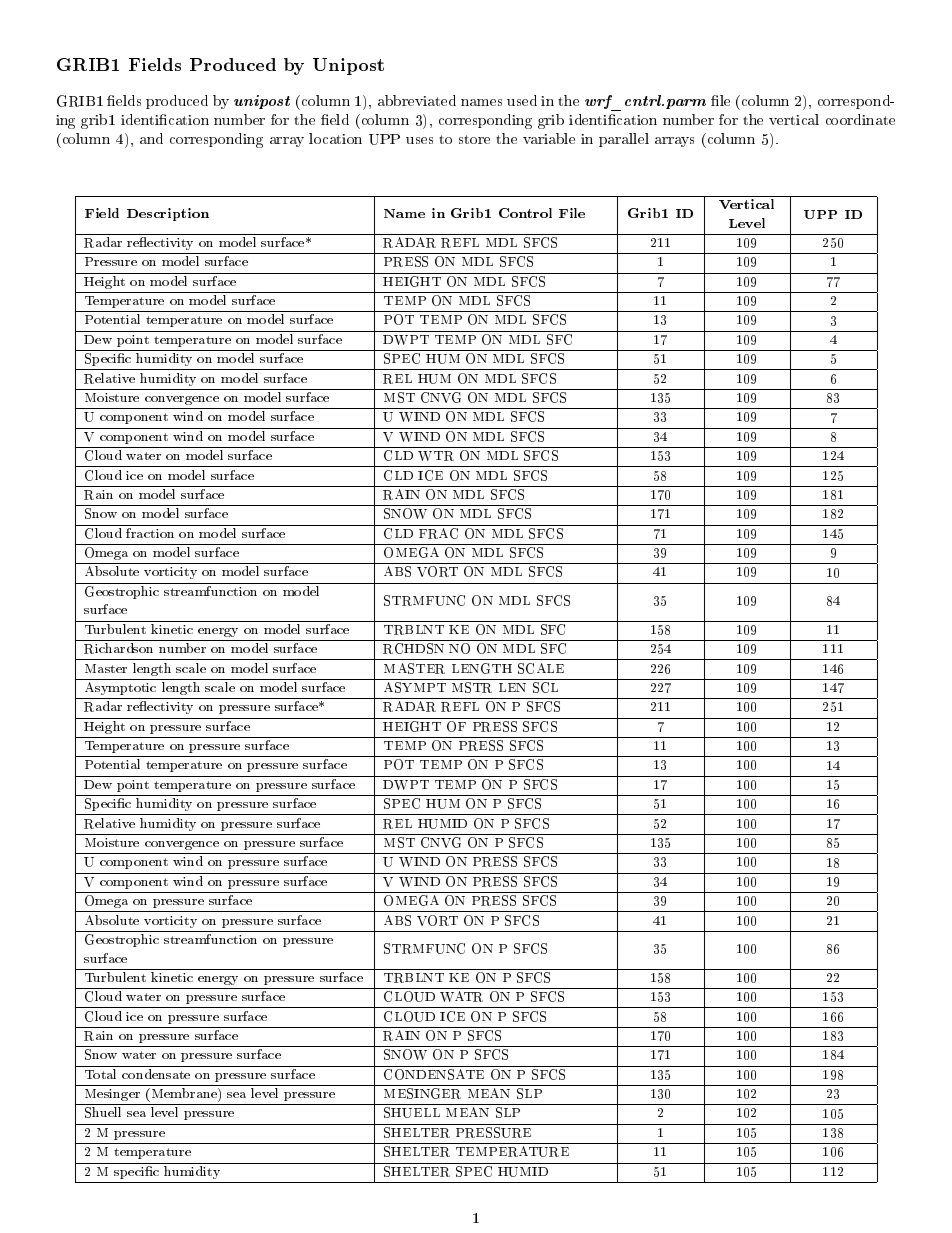 The height and width of the screenshot is (1233, 952). I want to click on Control, so click(525, 213).
